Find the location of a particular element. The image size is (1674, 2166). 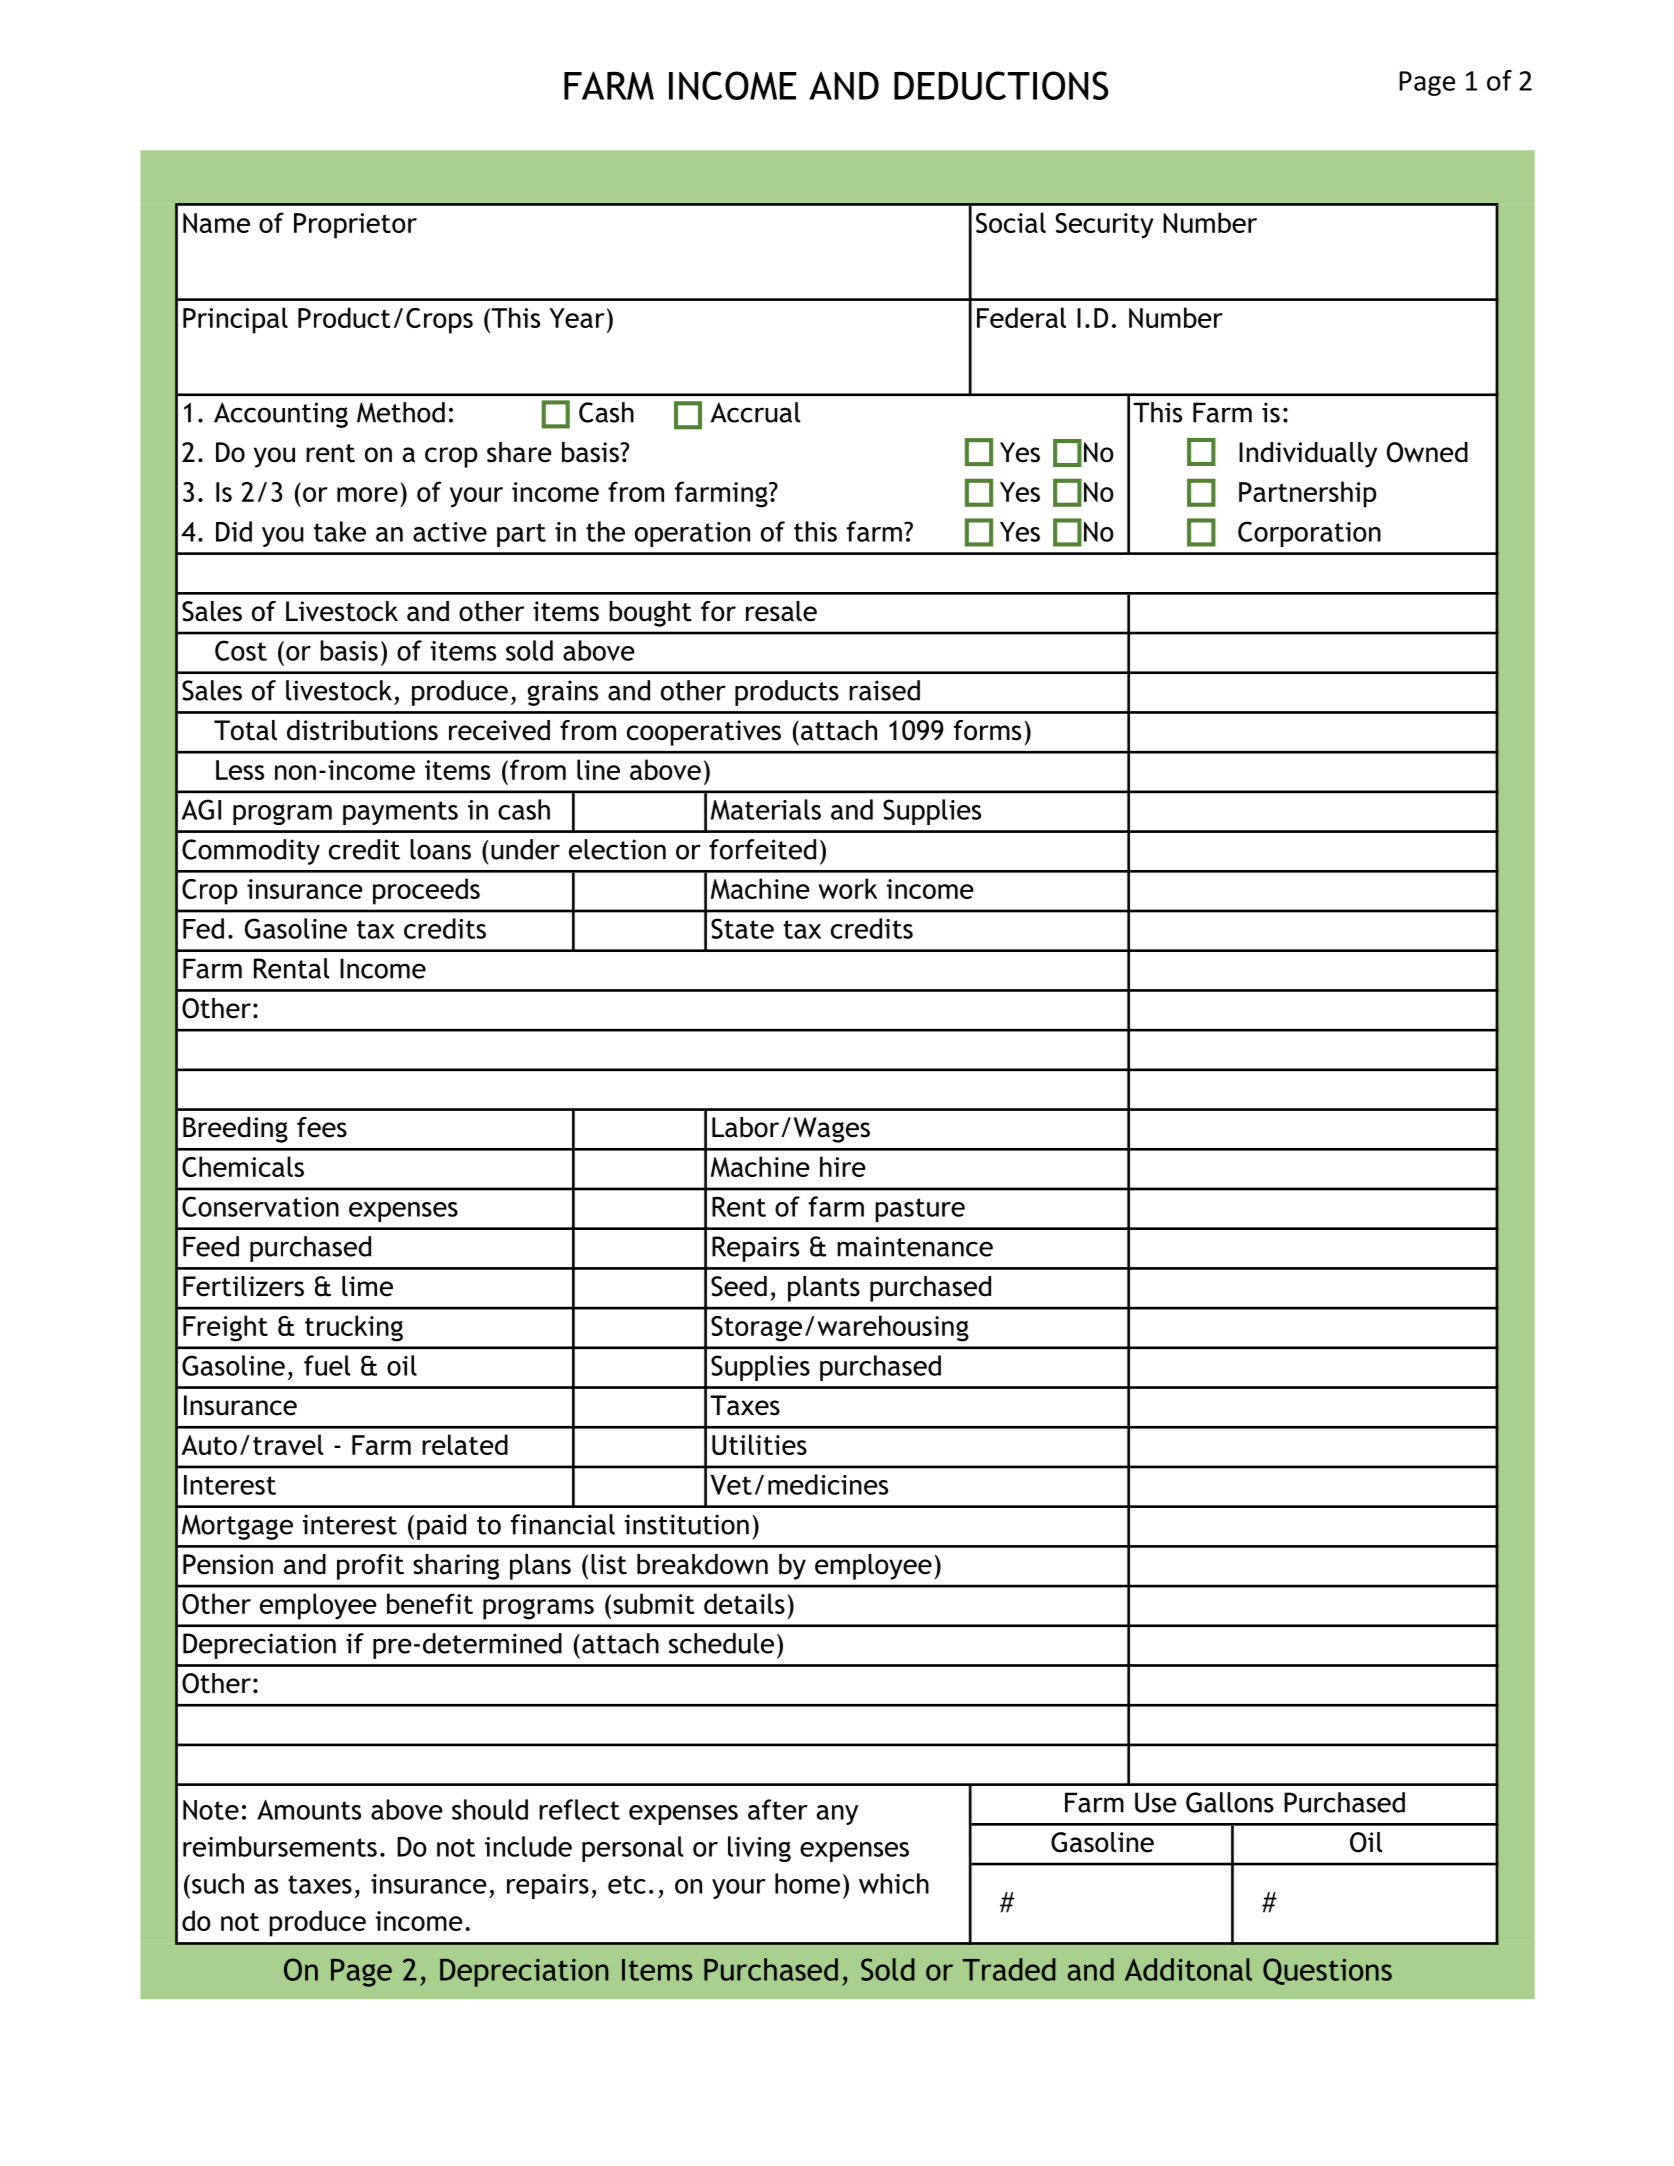

Proprietor is located at coordinates (355, 226).
